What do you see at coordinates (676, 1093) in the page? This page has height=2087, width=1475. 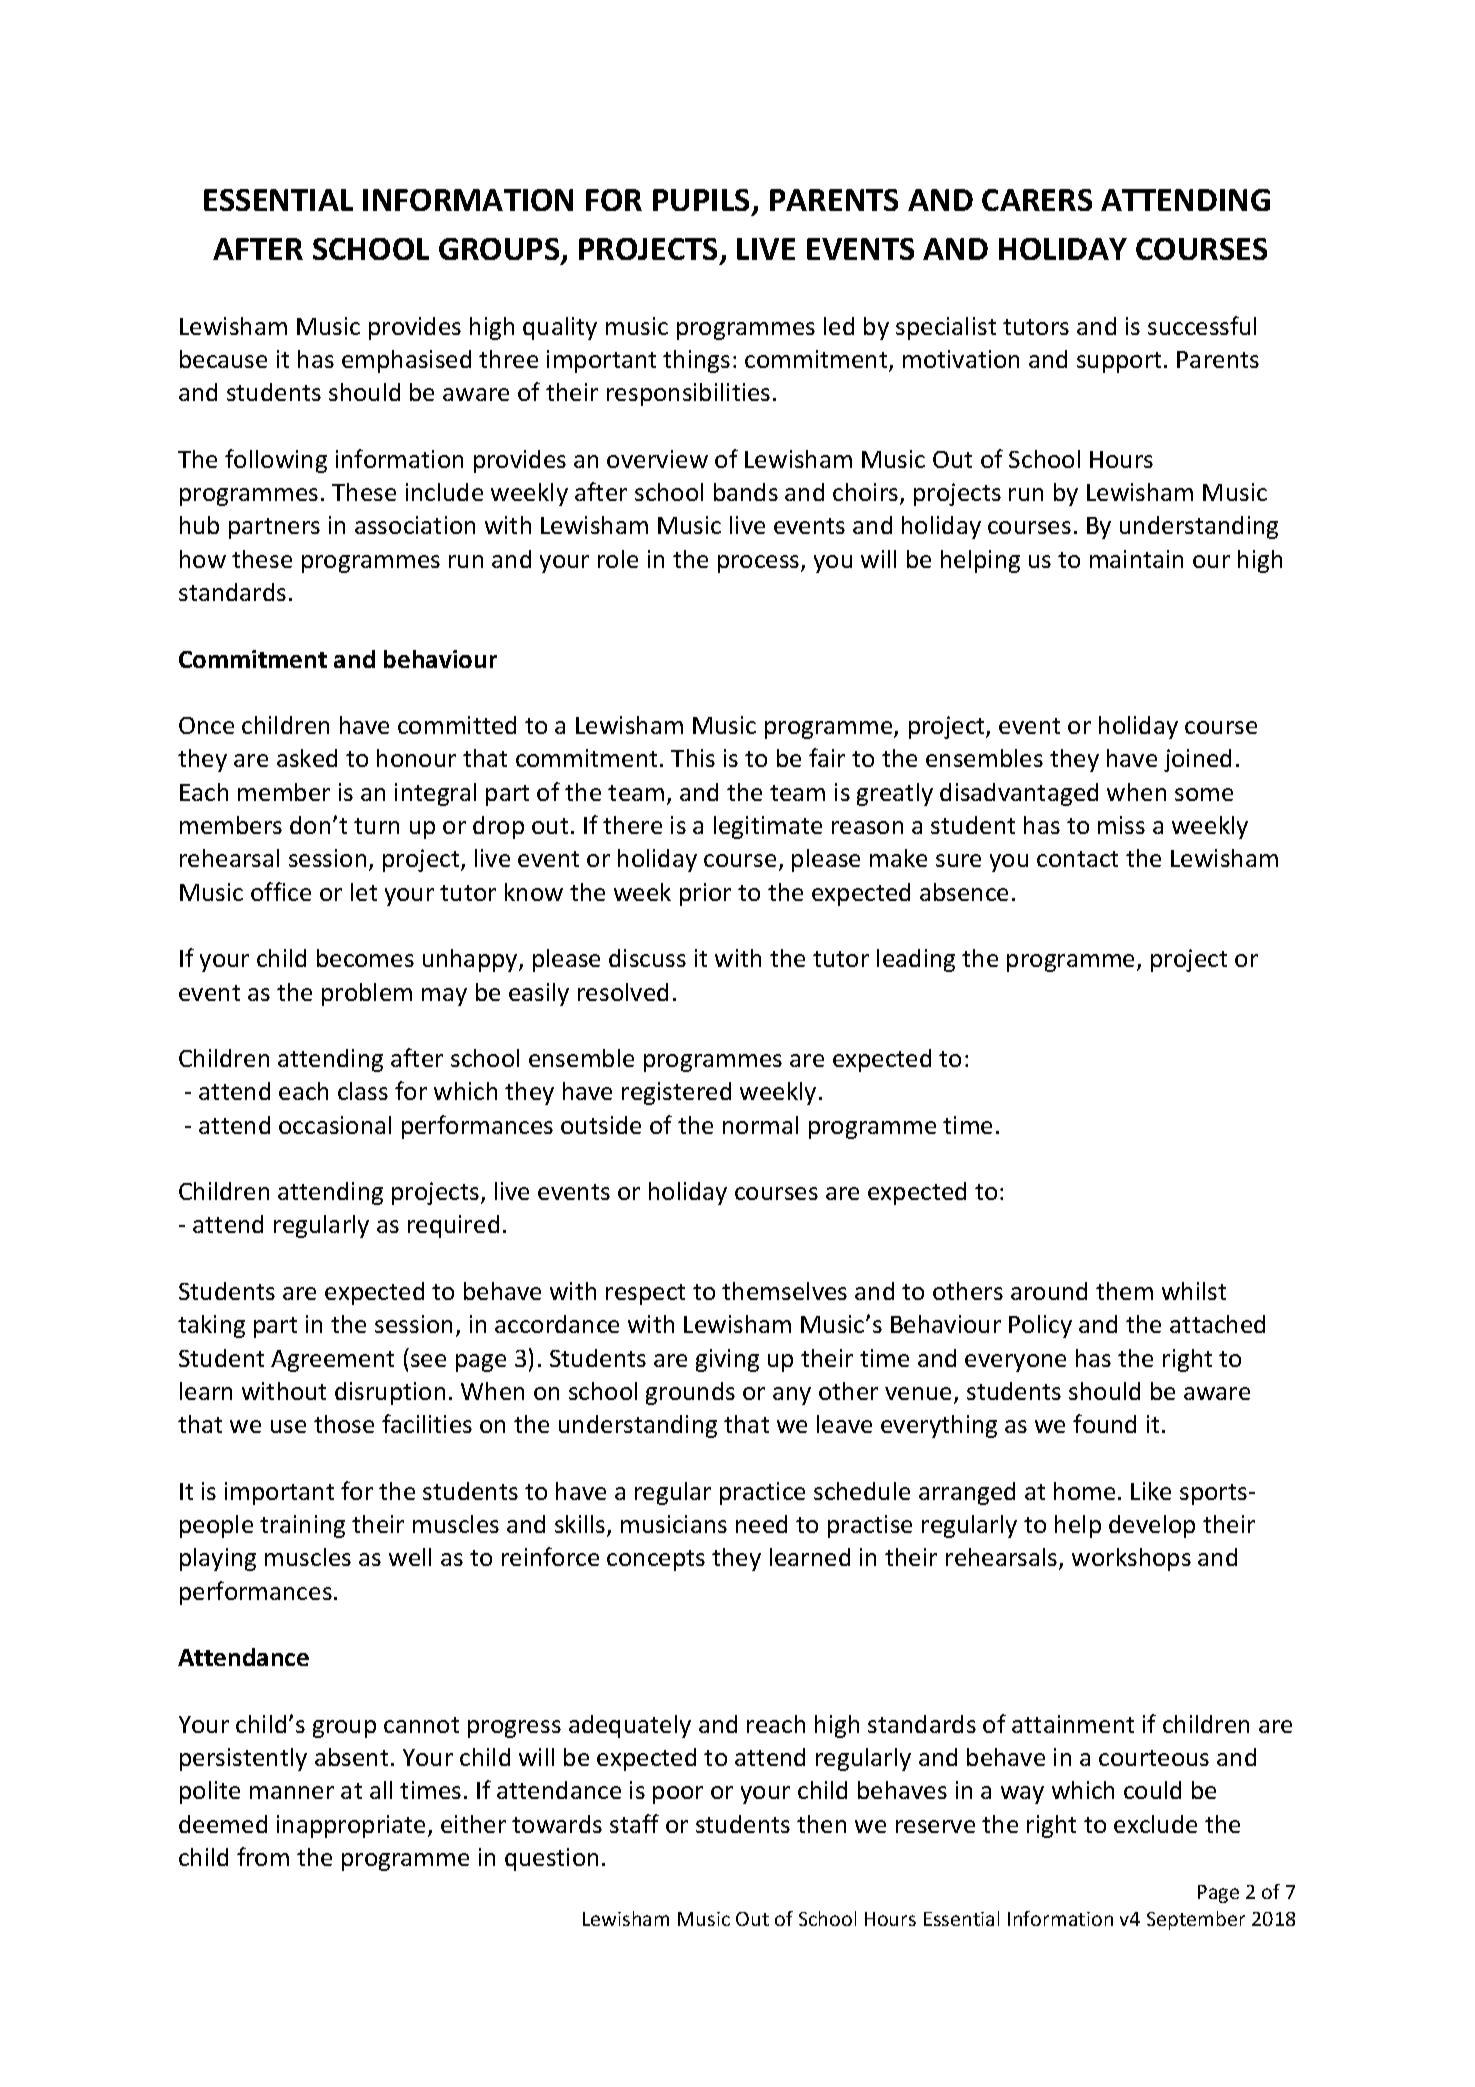 I see `registered` at bounding box center [676, 1093].
